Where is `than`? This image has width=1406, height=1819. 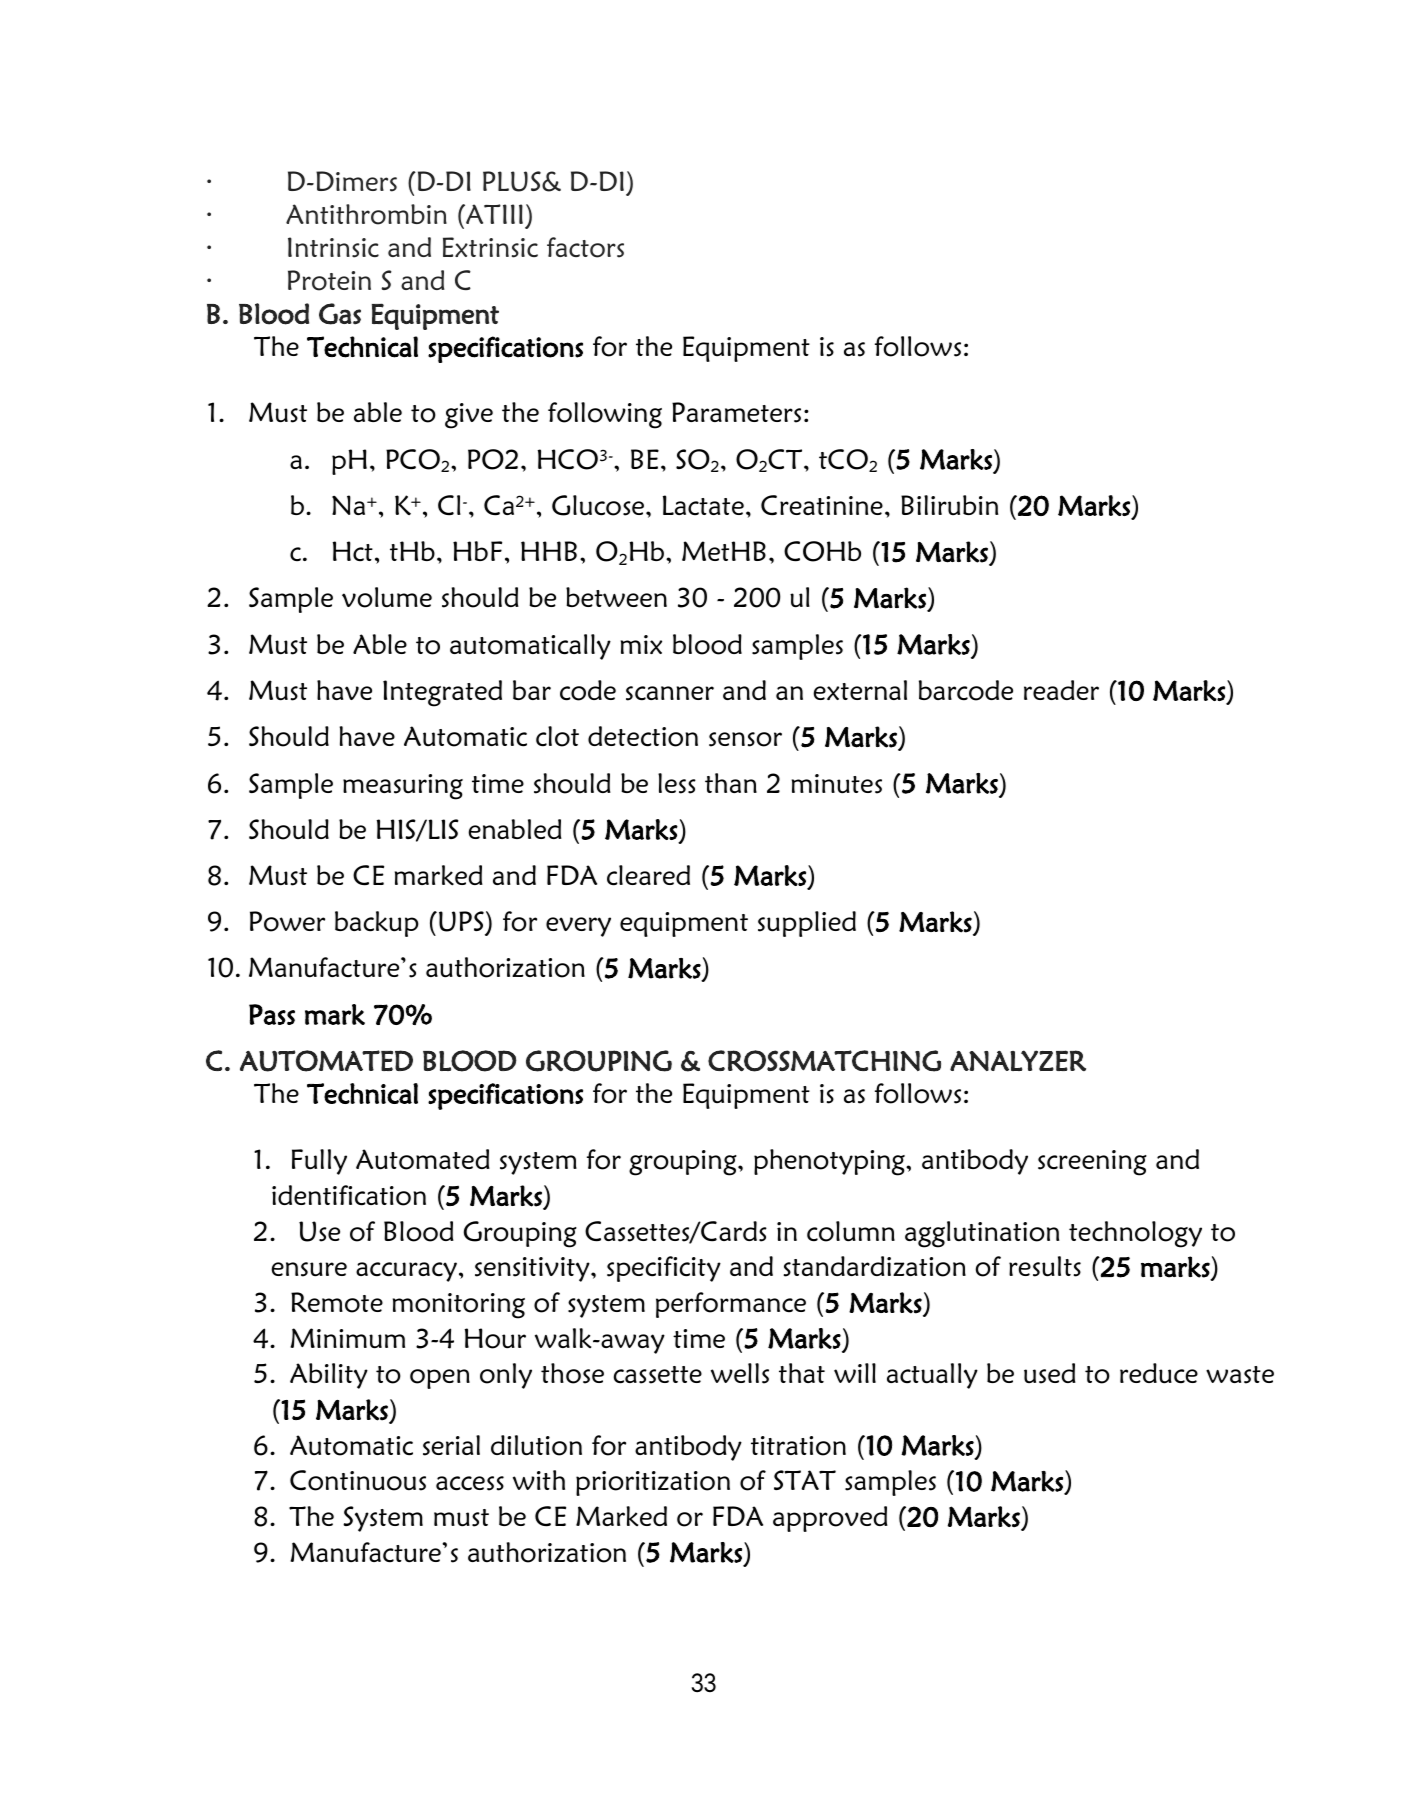 than is located at coordinates (731, 783).
